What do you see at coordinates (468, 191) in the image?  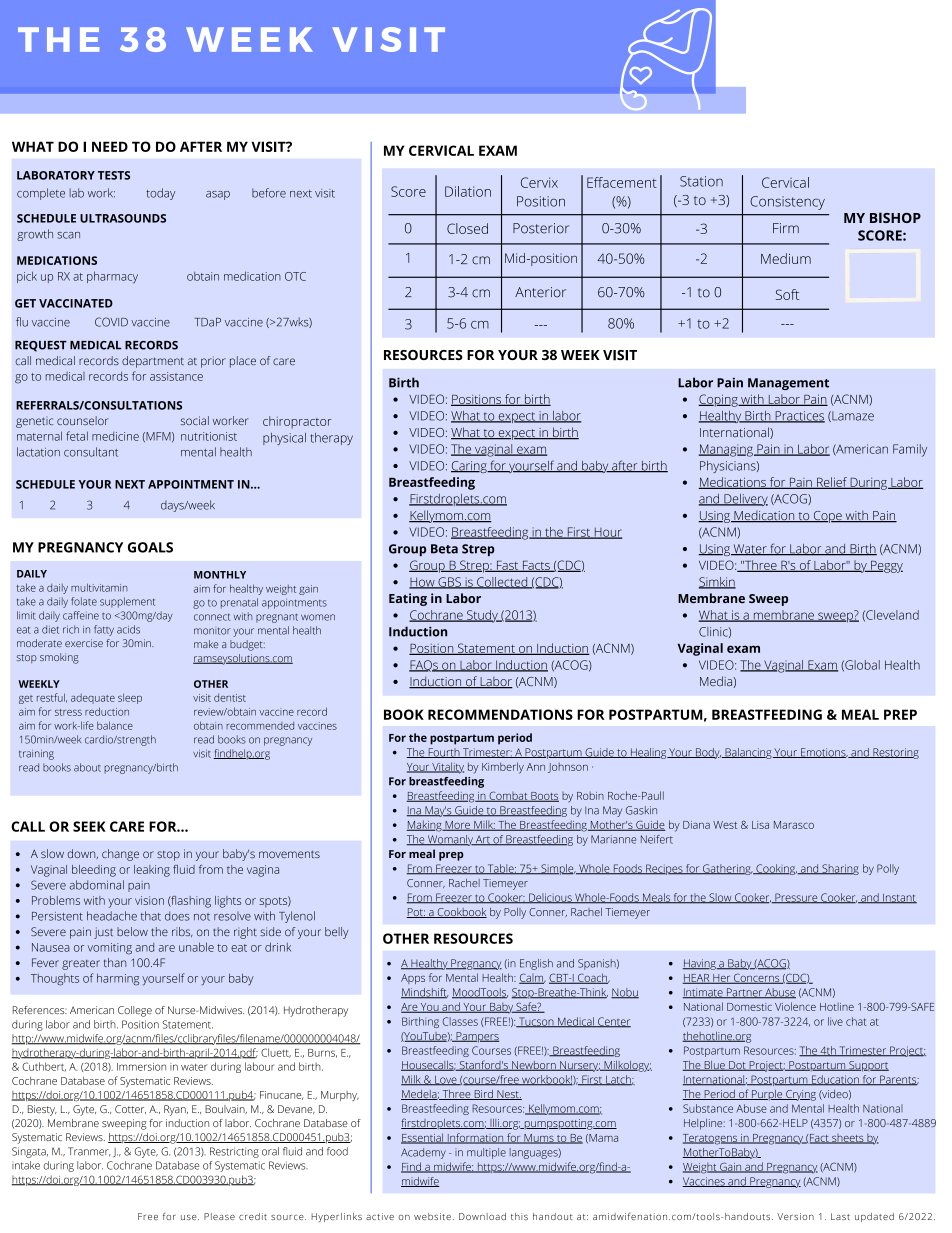 I see `Dilation` at bounding box center [468, 191].
